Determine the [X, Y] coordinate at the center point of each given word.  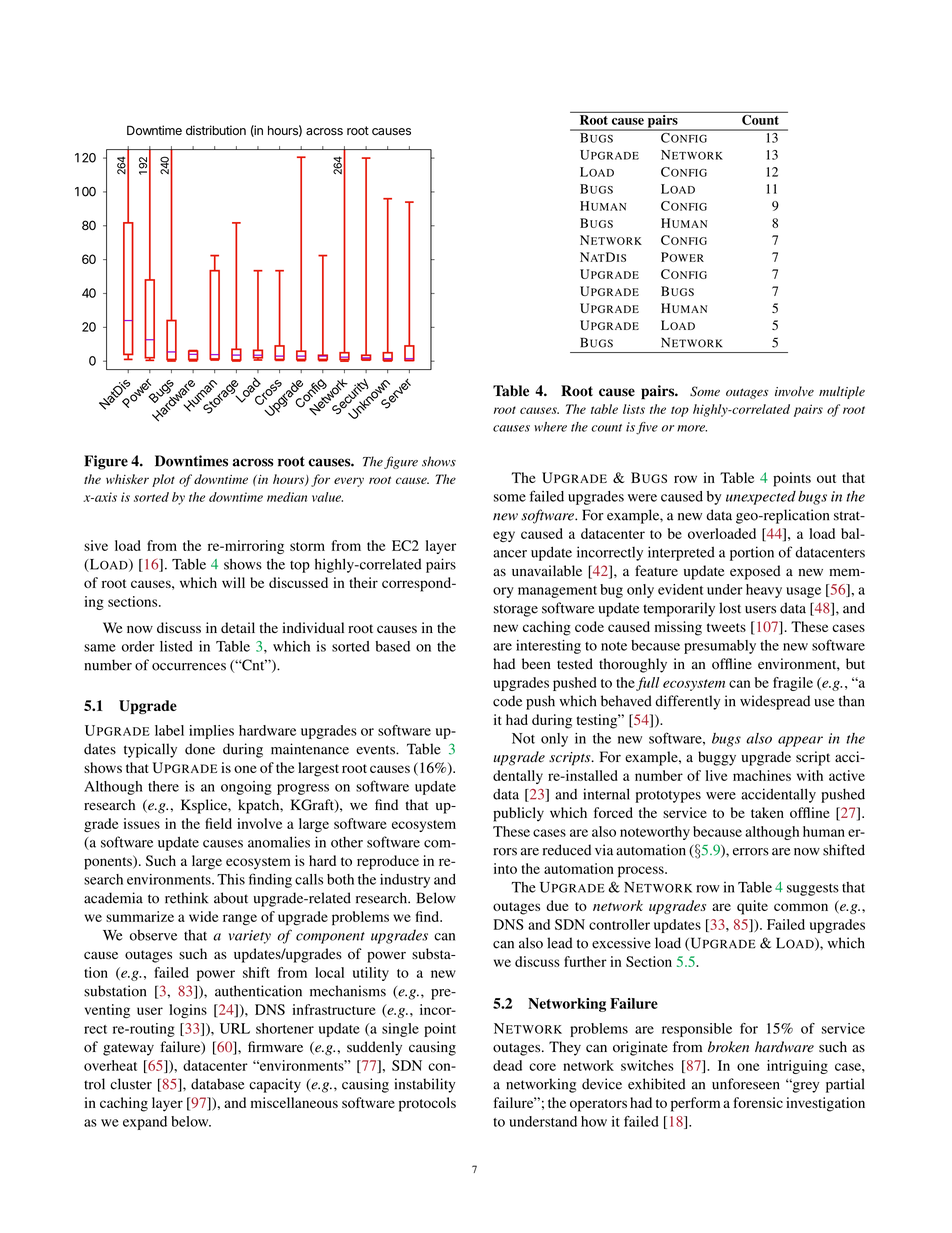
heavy [764, 591]
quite [752, 907]
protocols [427, 1104]
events [376, 750]
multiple [842, 392]
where [550, 427]
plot [163, 480]
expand [145, 1123]
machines [762, 775]
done [200, 749]
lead [559, 943]
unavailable [547, 571]
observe [153, 935]
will [233, 582]
